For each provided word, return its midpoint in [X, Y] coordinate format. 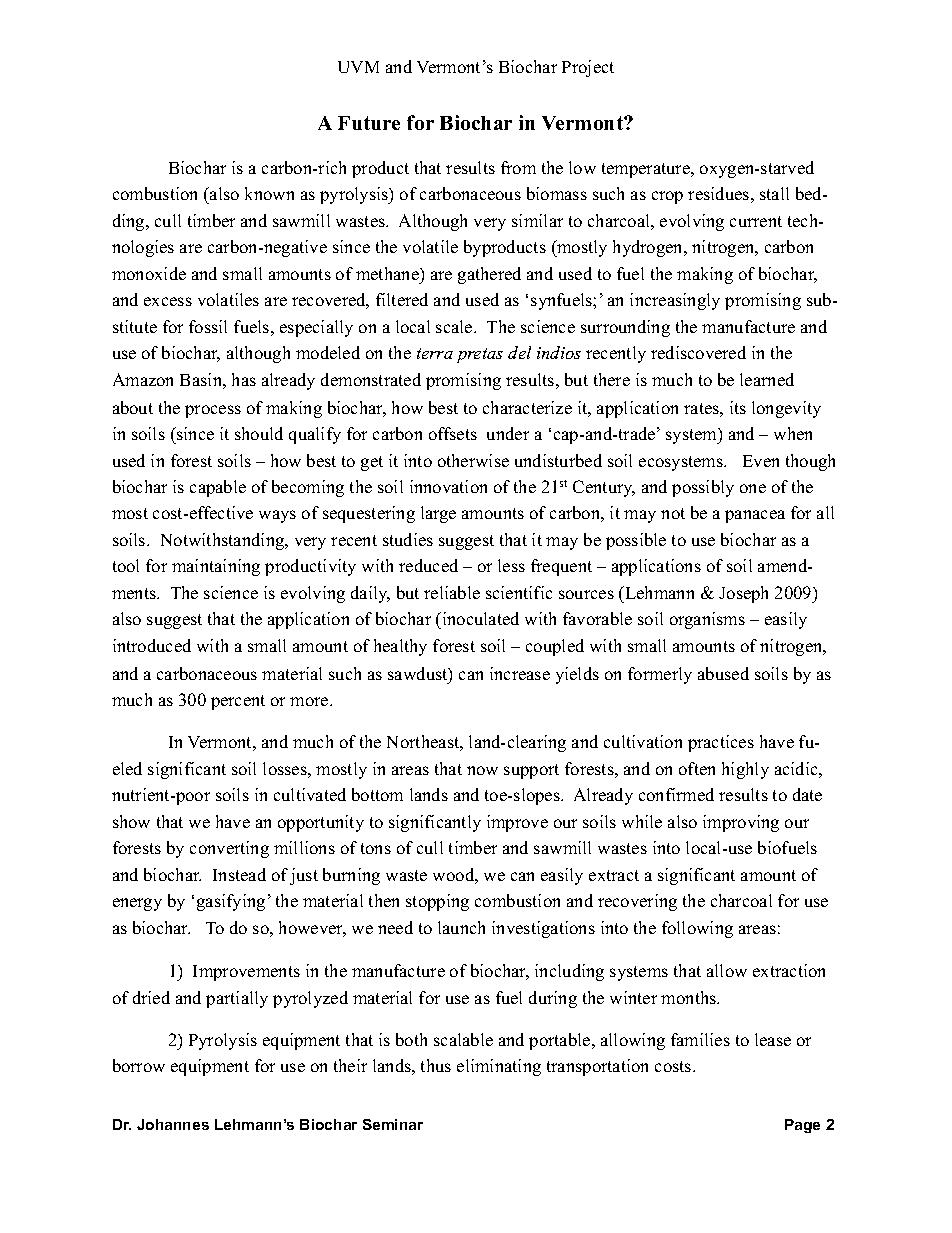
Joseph [743, 594]
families [700, 1039]
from [518, 167]
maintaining [216, 567]
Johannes [173, 1124]
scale [455, 326]
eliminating [499, 1067]
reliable [452, 592]
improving [741, 823]
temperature [647, 170]
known [269, 193]
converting [229, 849]
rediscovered [698, 352]
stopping [437, 902]
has [244, 379]
